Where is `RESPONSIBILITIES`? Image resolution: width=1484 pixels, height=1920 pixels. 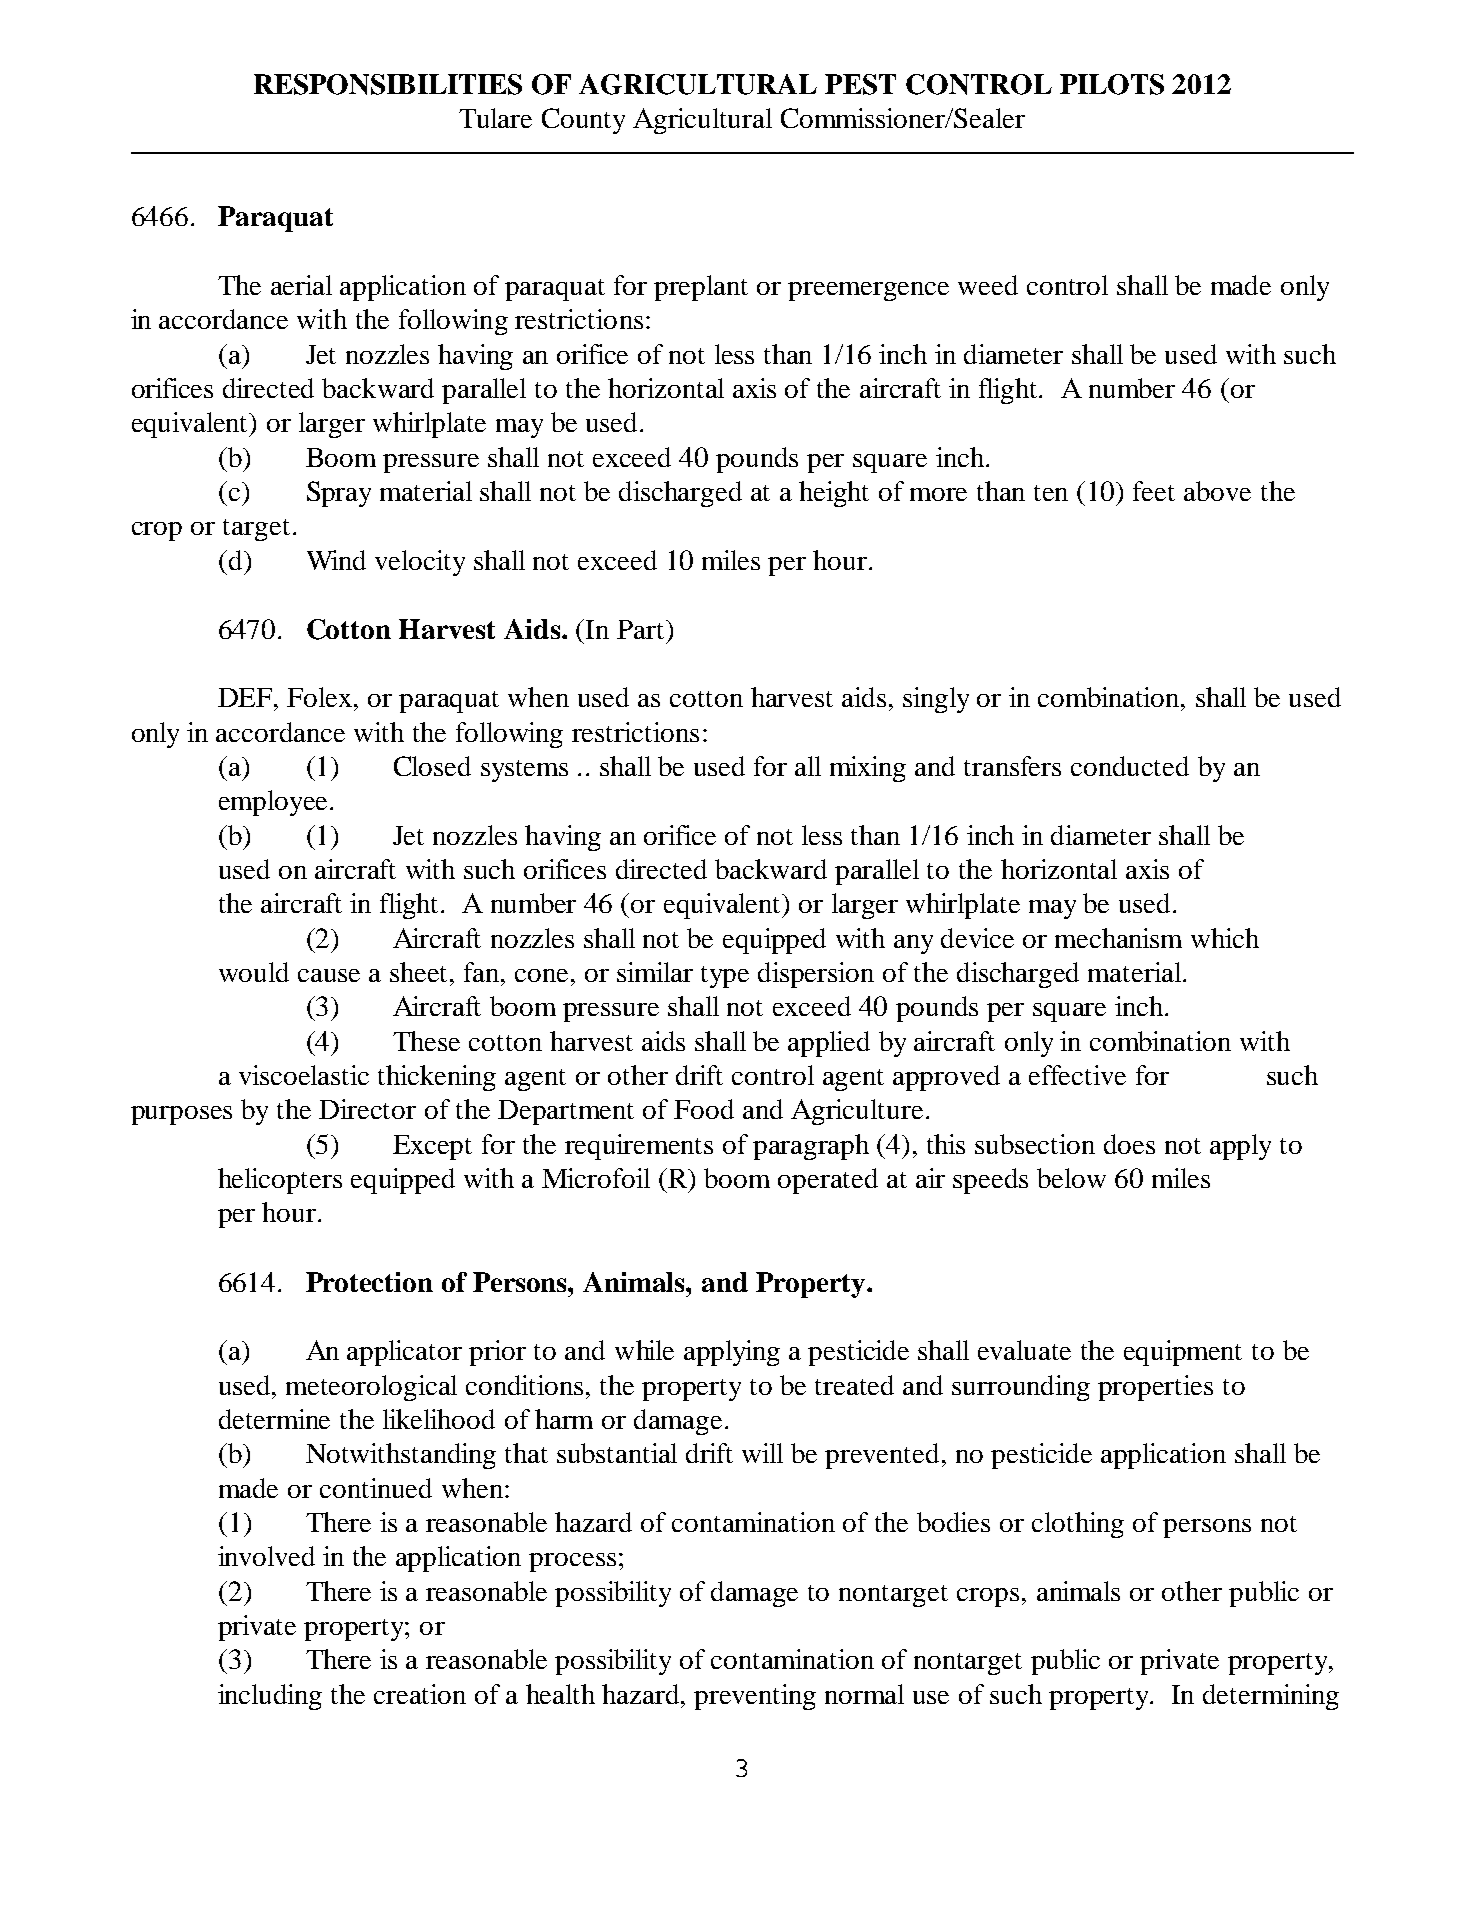 RESPONSIBILITIES is located at coordinates (388, 84).
